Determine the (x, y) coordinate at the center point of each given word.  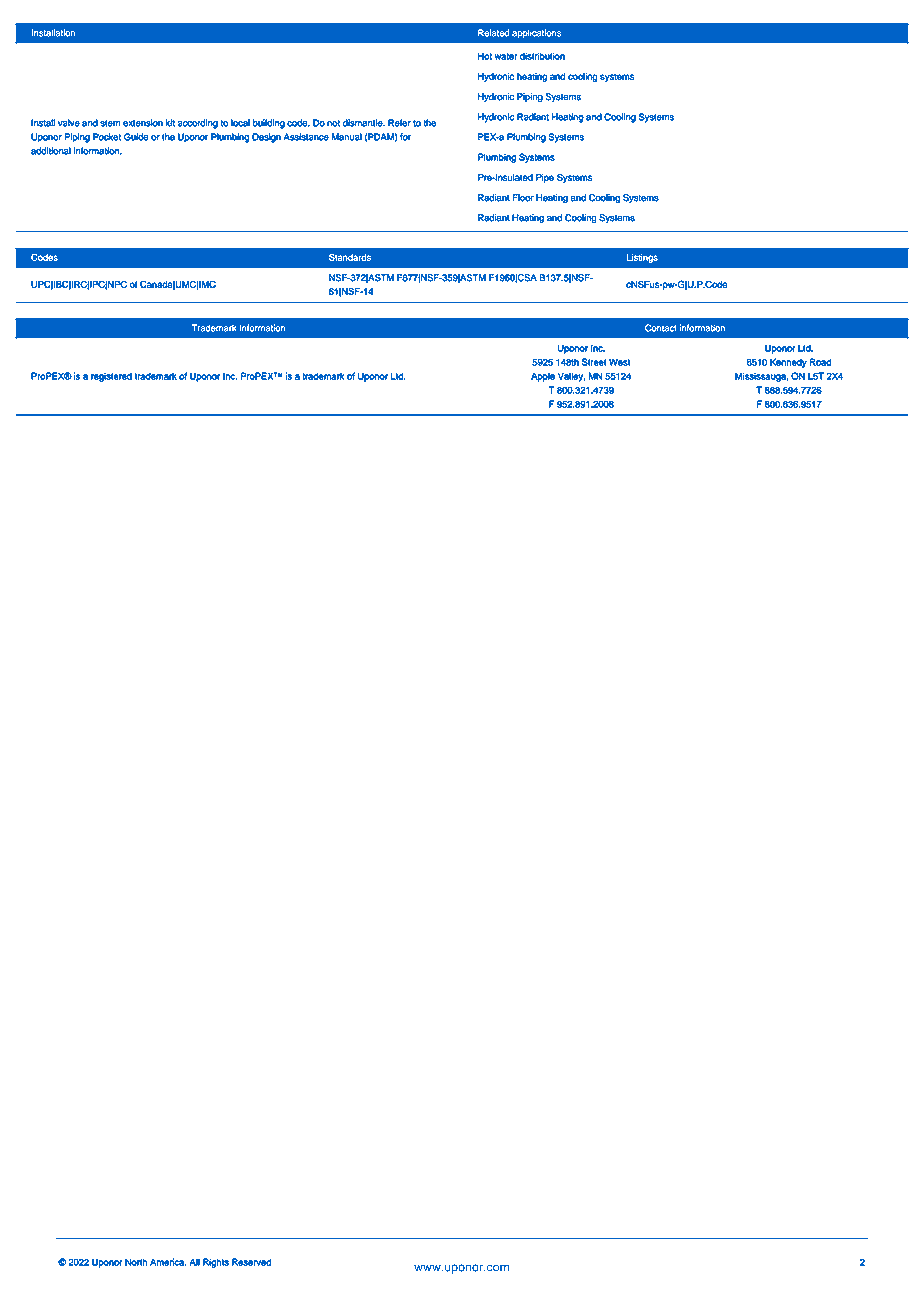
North (136, 1262)
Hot (485, 56)
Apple (543, 377)
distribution (542, 56)
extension (143, 123)
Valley (571, 377)
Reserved (251, 1262)
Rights (216, 1263)
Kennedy (788, 363)
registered (111, 377)
